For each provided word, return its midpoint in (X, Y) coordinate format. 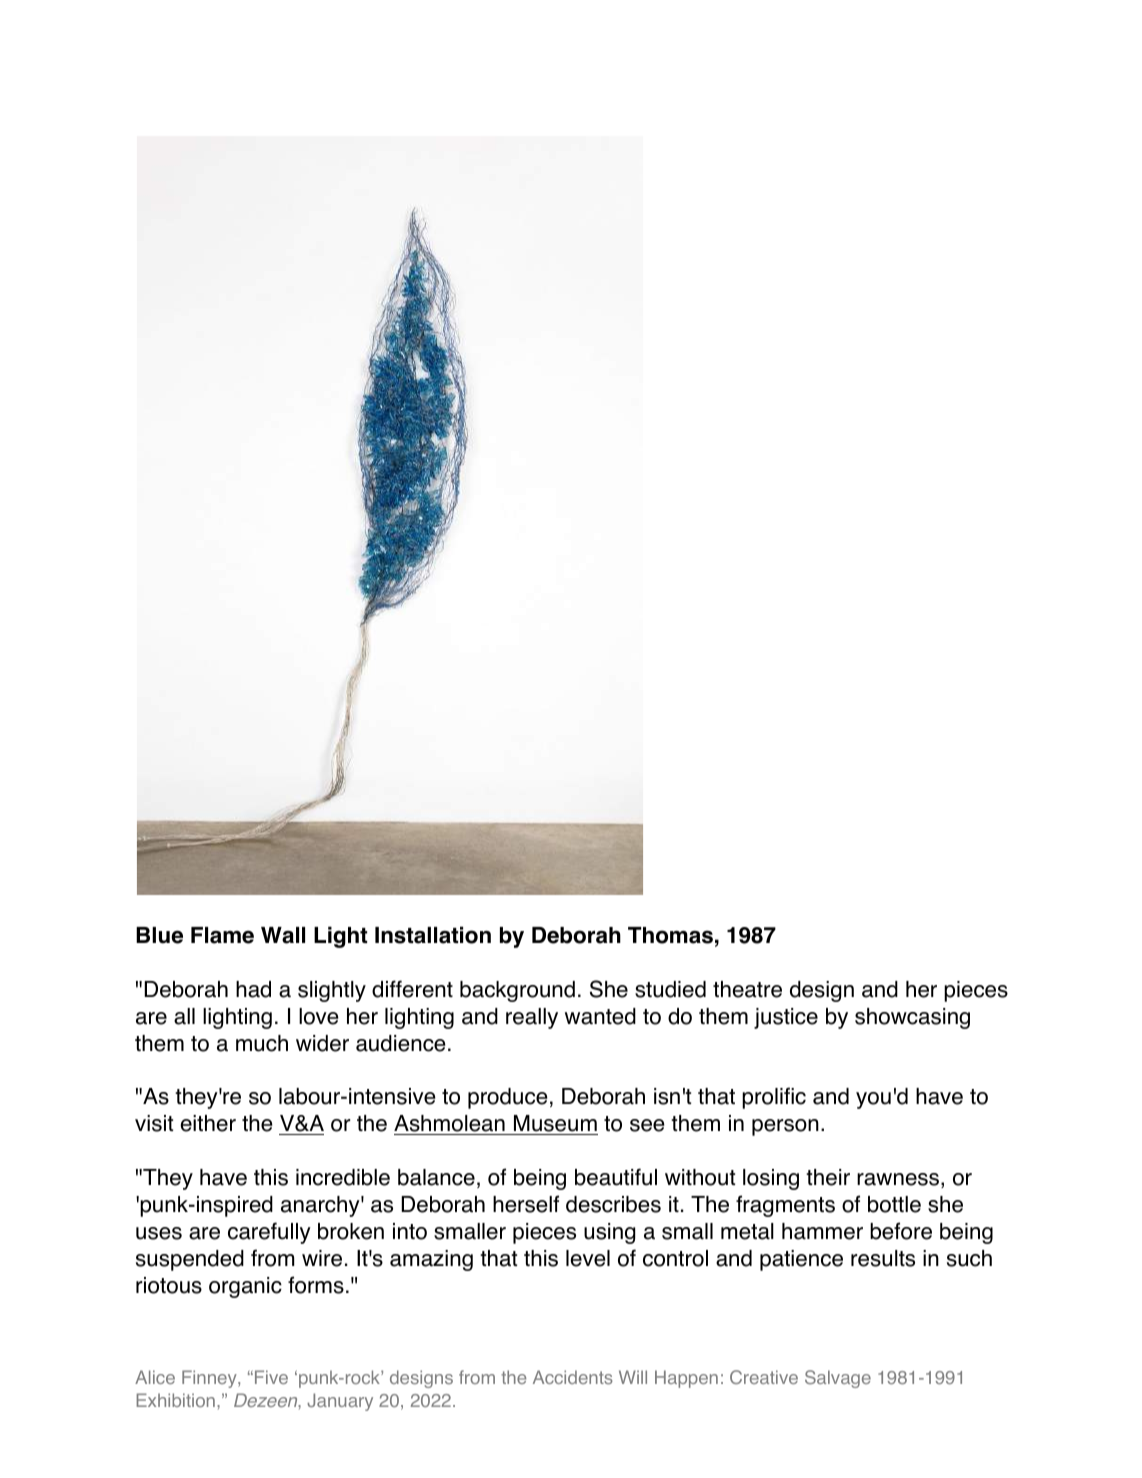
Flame (222, 935)
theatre (747, 989)
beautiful (616, 1177)
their (828, 1177)
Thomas (670, 935)
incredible (343, 1177)
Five (271, 1377)
